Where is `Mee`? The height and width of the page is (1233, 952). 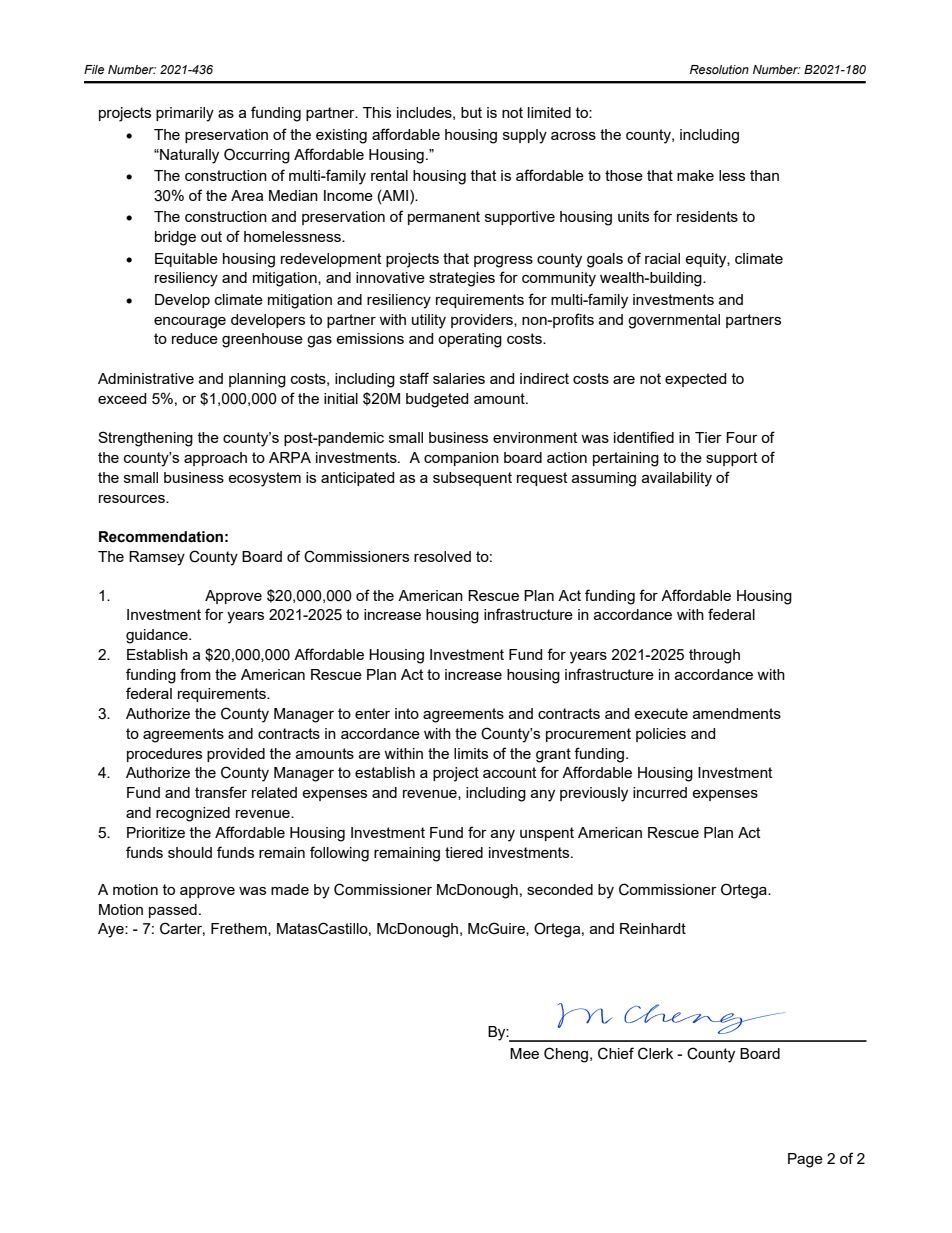 Mee is located at coordinates (524, 1053).
